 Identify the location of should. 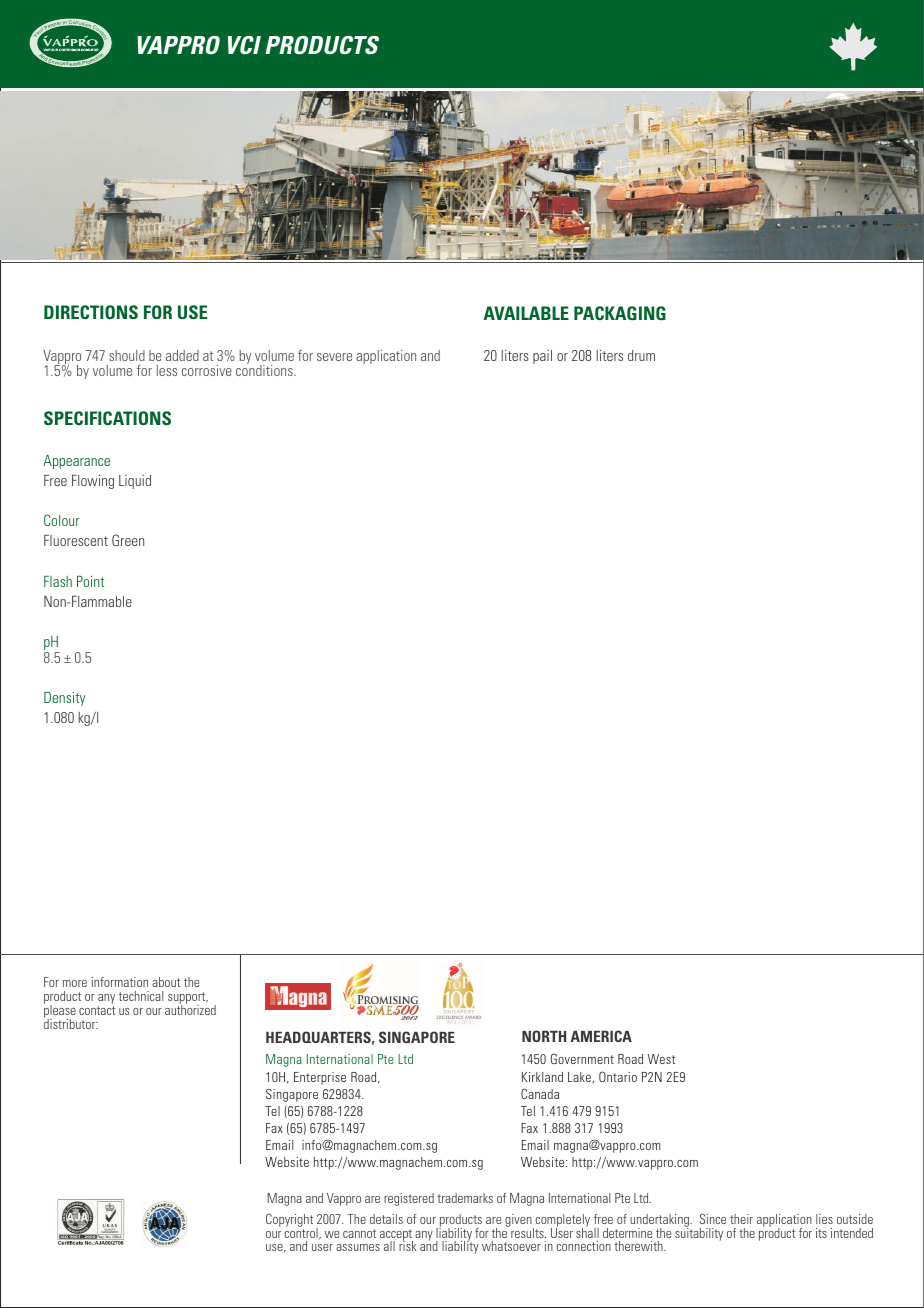
(127, 355).
